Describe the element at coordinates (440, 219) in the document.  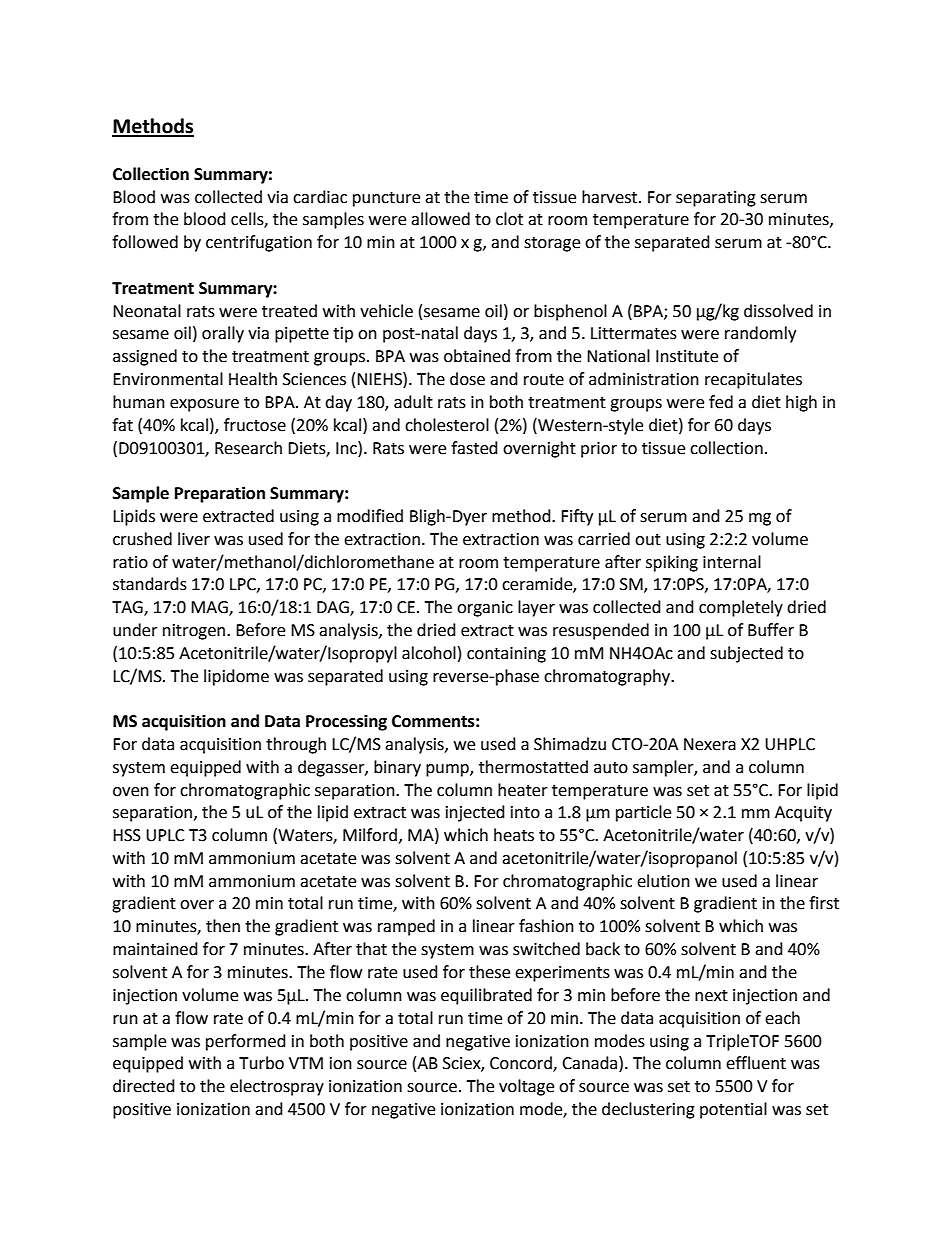
I see `allowed` at that location.
